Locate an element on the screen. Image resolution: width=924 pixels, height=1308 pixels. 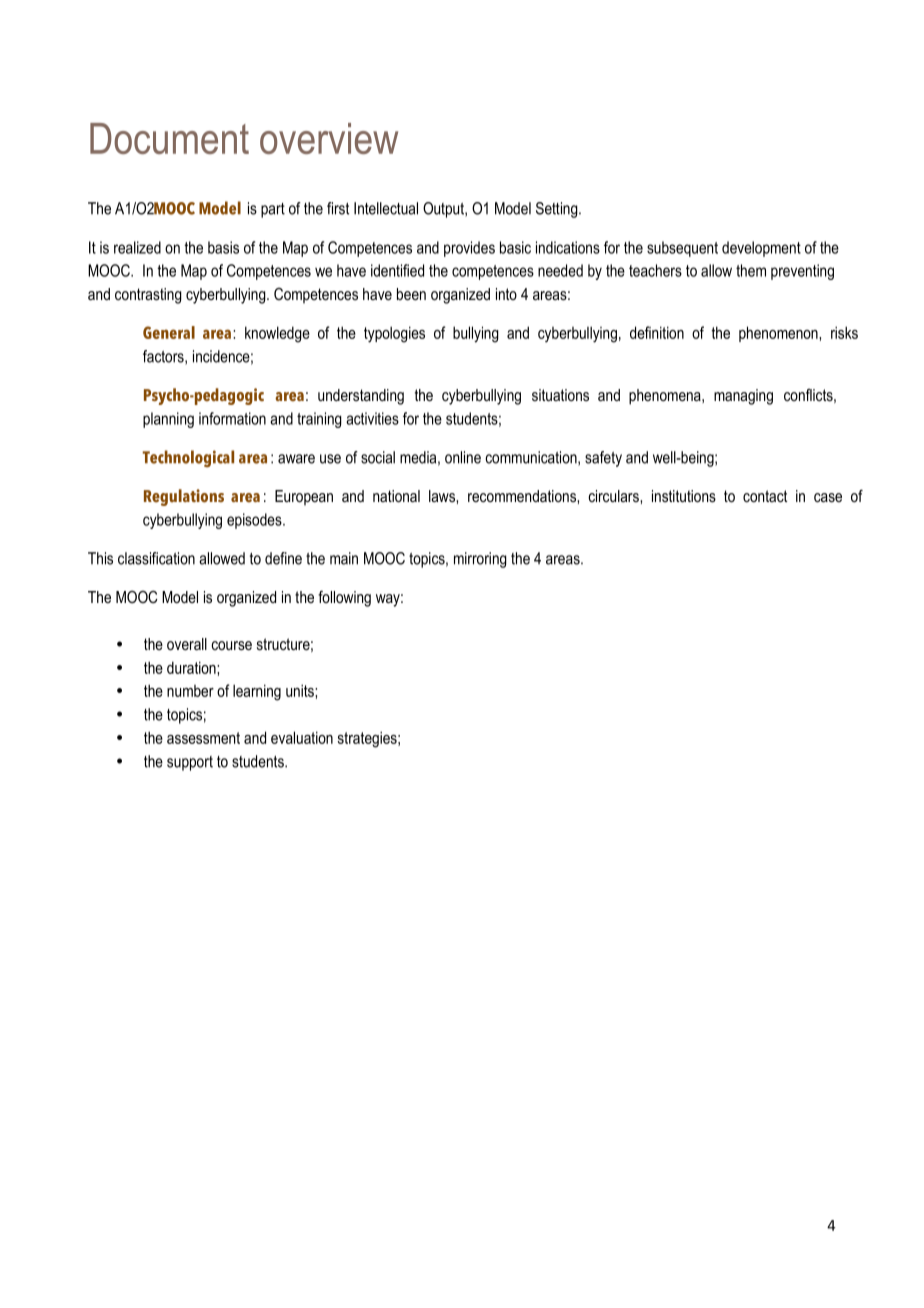
typologies is located at coordinates (394, 334).
